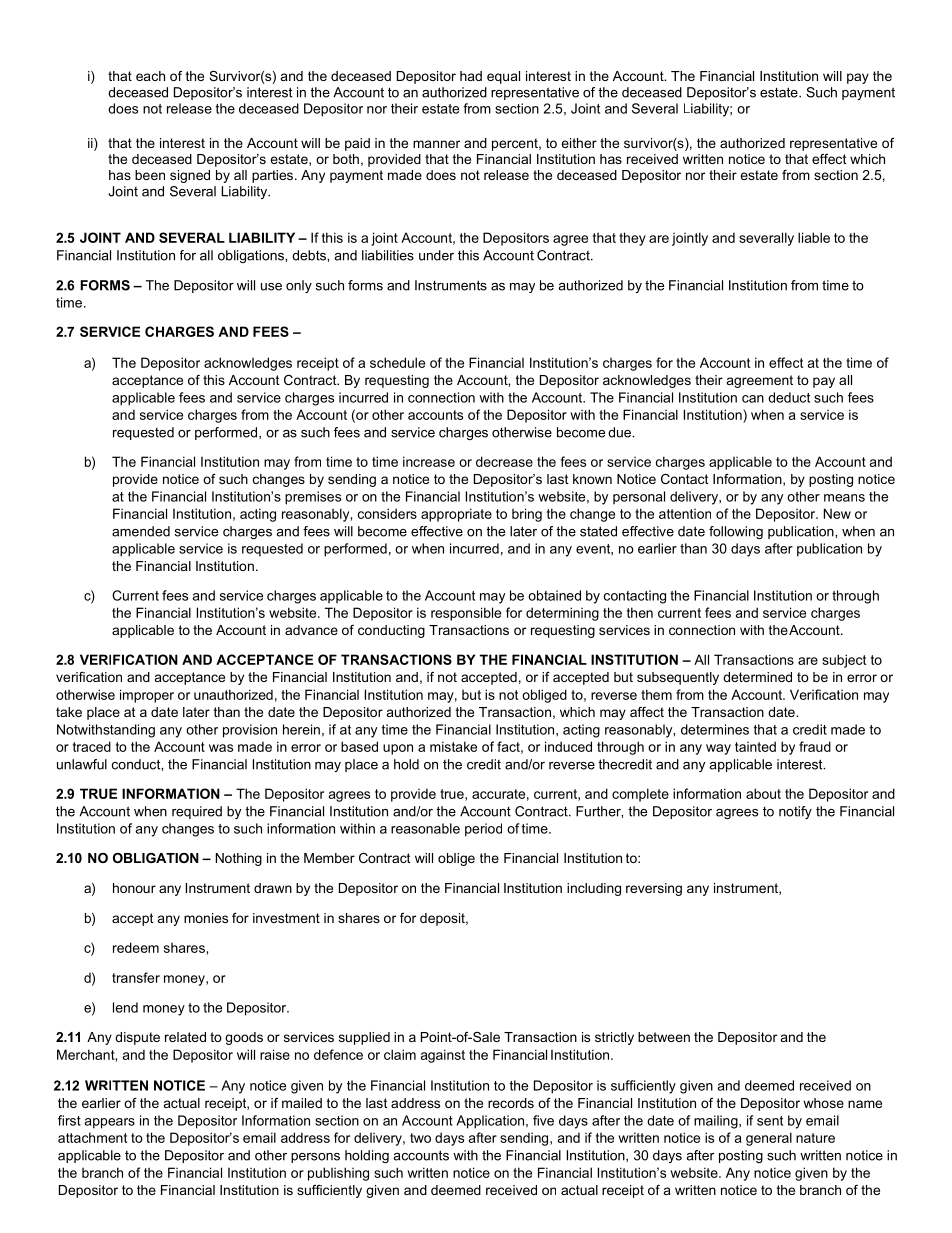 The width and height of the screenshot is (952, 1233). What do you see at coordinates (763, 793) in the screenshot?
I see `about` at bounding box center [763, 793].
